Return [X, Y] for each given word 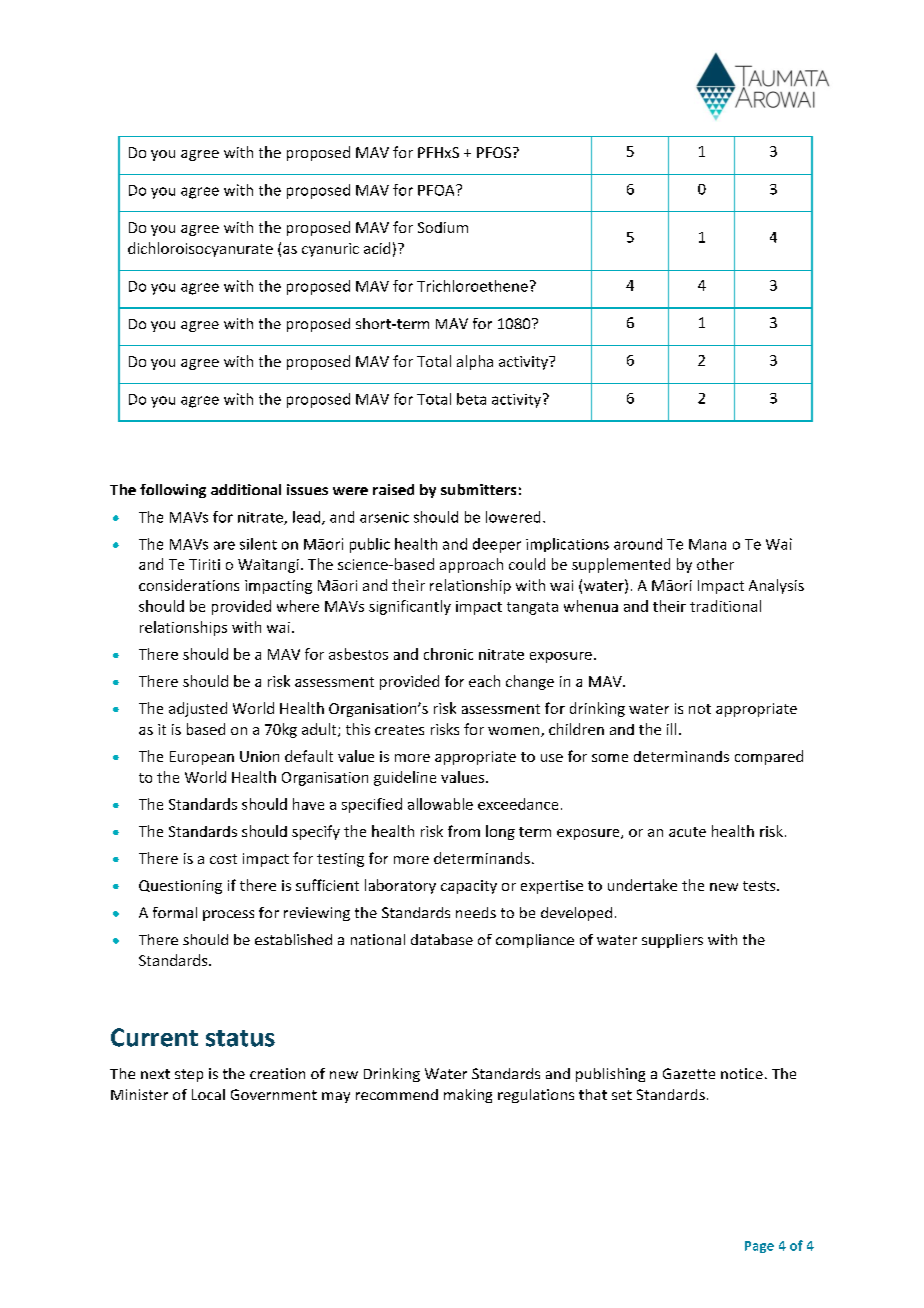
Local [208, 1094]
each [484, 681]
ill [671, 729]
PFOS [494, 152]
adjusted [198, 709]
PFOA [437, 190]
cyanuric [330, 250]
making [468, 1096]
